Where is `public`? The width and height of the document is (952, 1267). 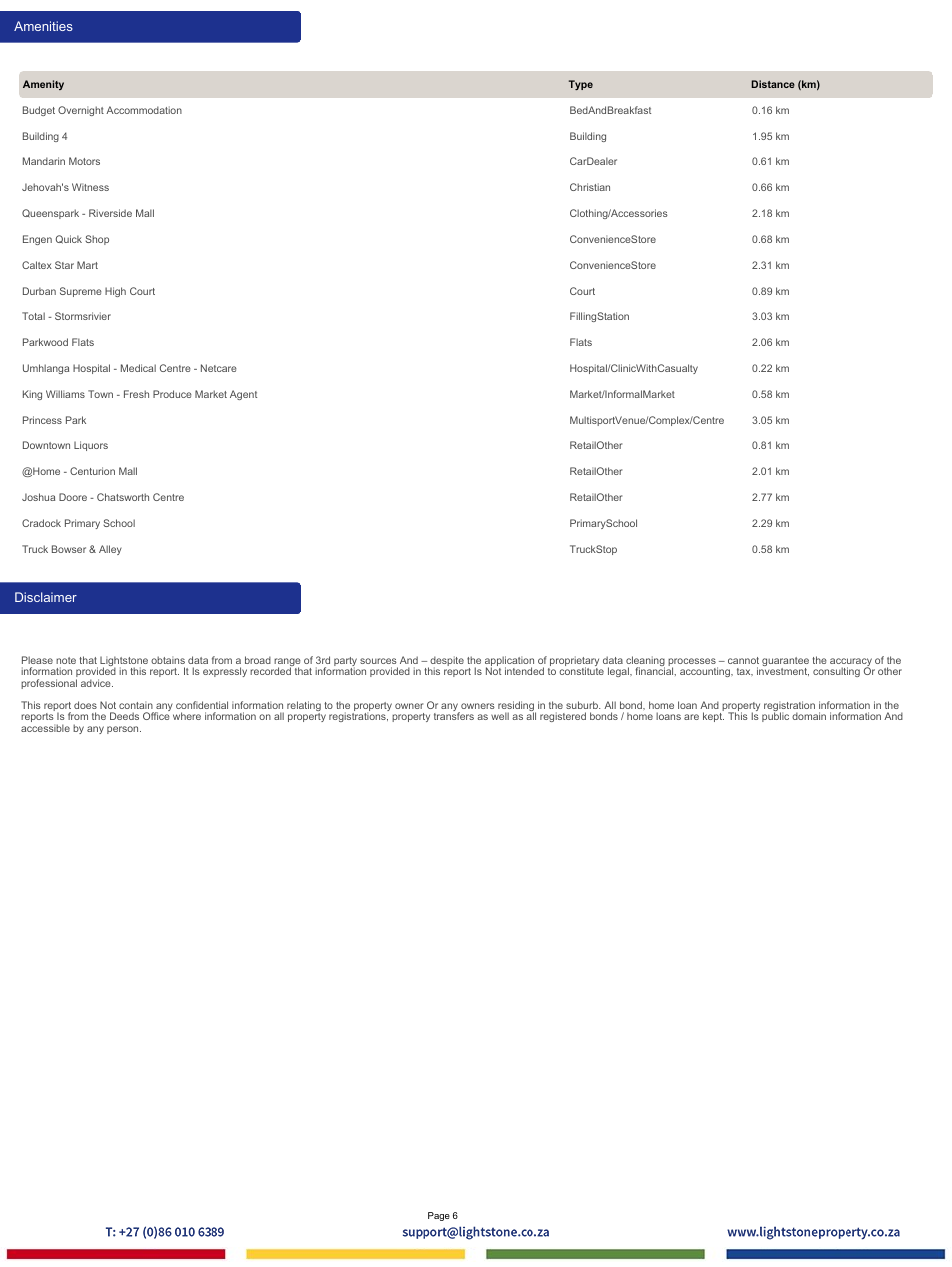 public is located at coordinates (775, 716).
